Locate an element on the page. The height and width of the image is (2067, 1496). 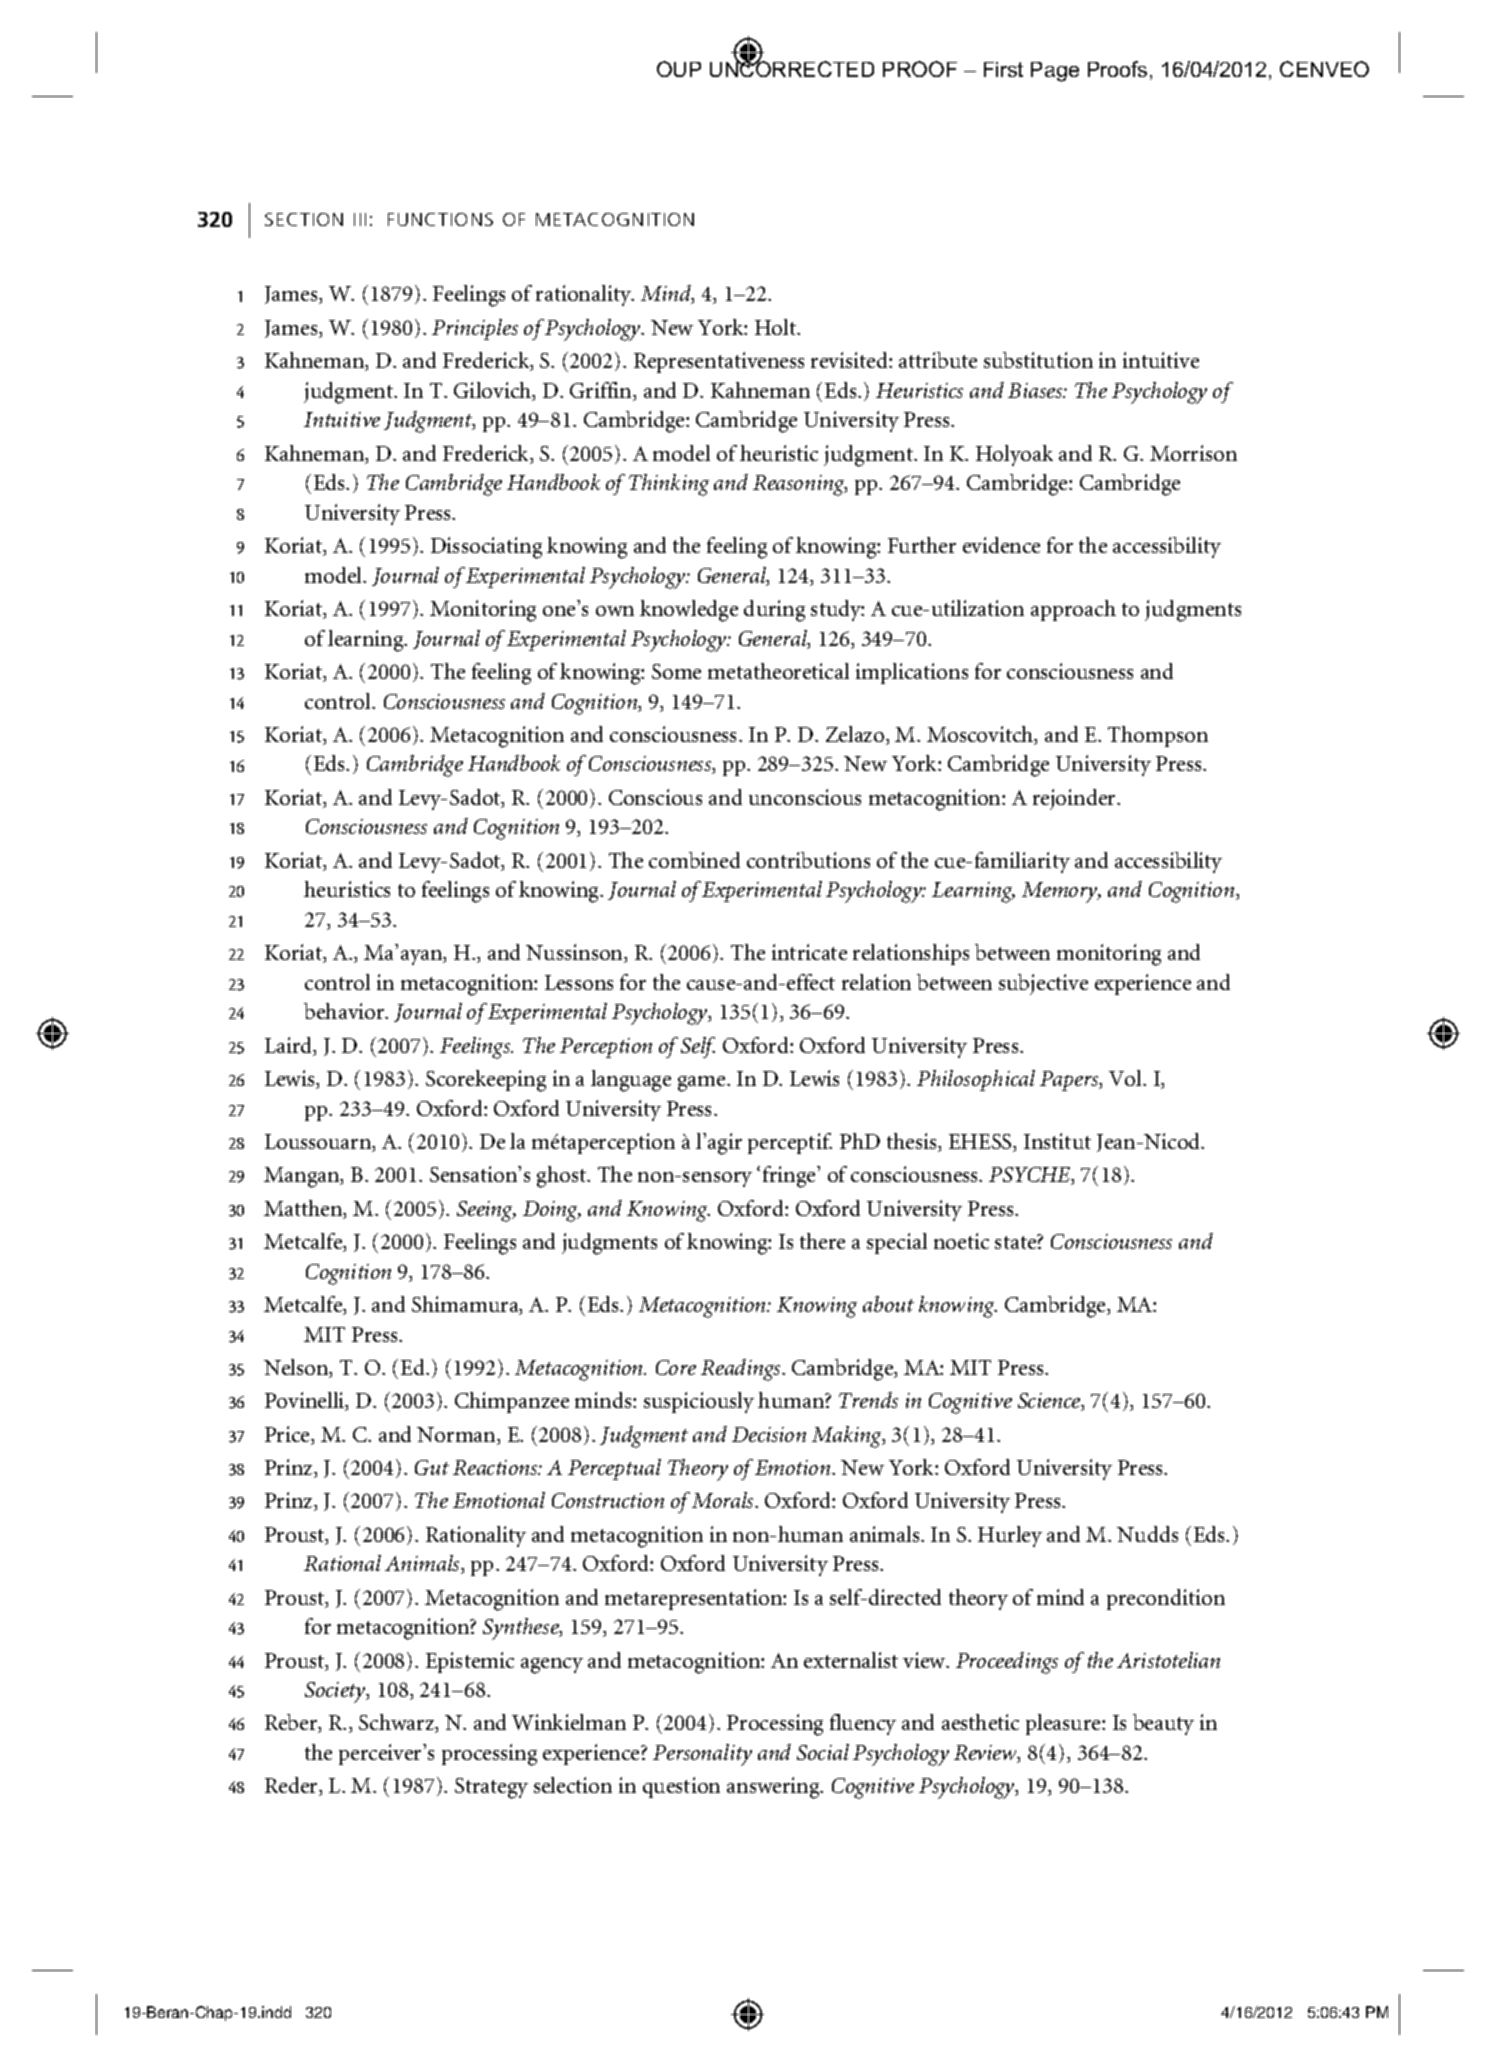
behavior is located at coordinates (345, 1011).
